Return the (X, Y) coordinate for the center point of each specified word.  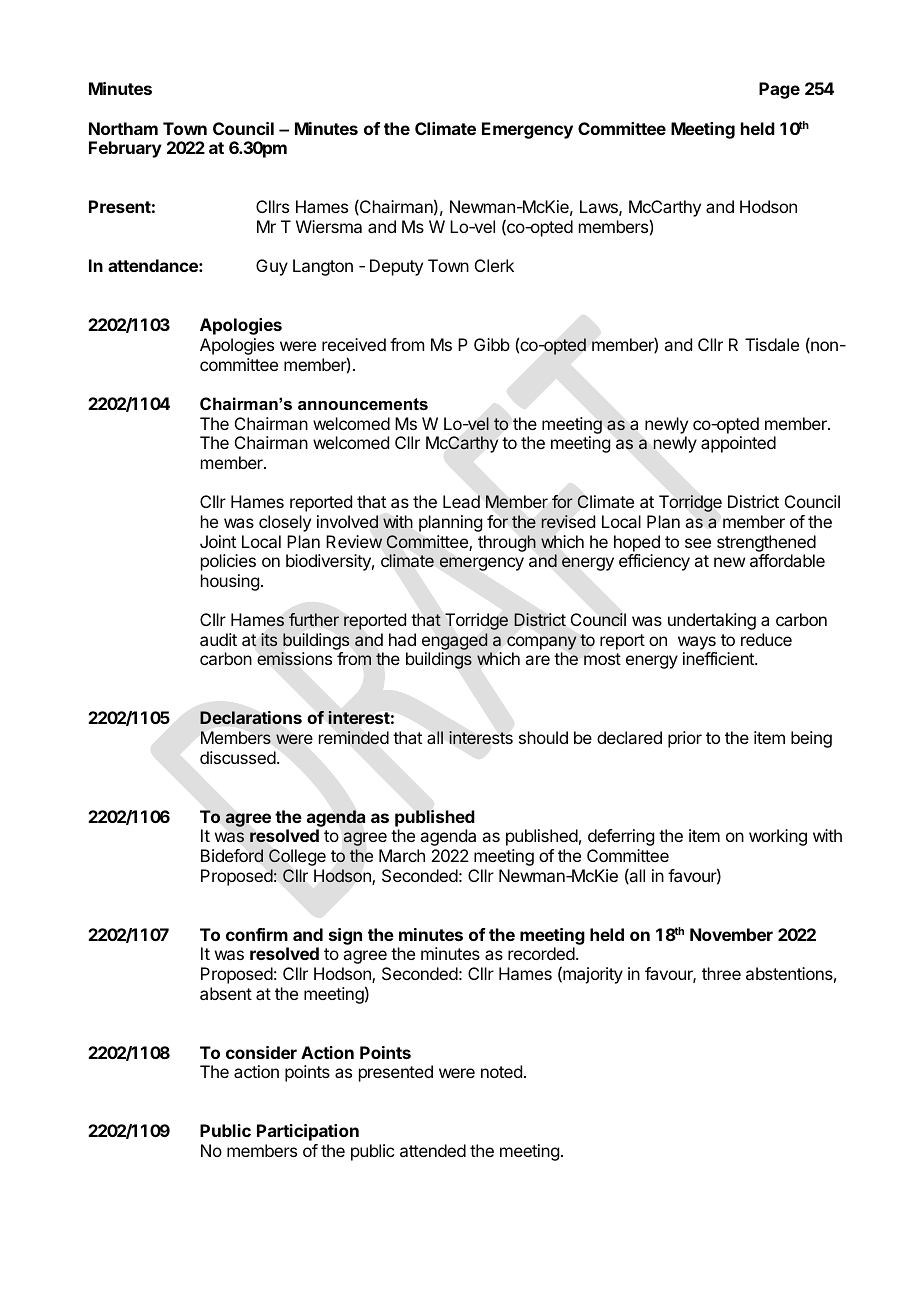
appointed (738, 444)
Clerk (494, 265)
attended (433, 1150)
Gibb (492, 344)
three (721, 973)
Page (779, 90)
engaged (454, 643)
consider (261, 1052)
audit (218, 639)
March (402, 855)
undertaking (712, 621)
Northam (123, 128)
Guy (272, 267)
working (778, 837)
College (297, 857)
